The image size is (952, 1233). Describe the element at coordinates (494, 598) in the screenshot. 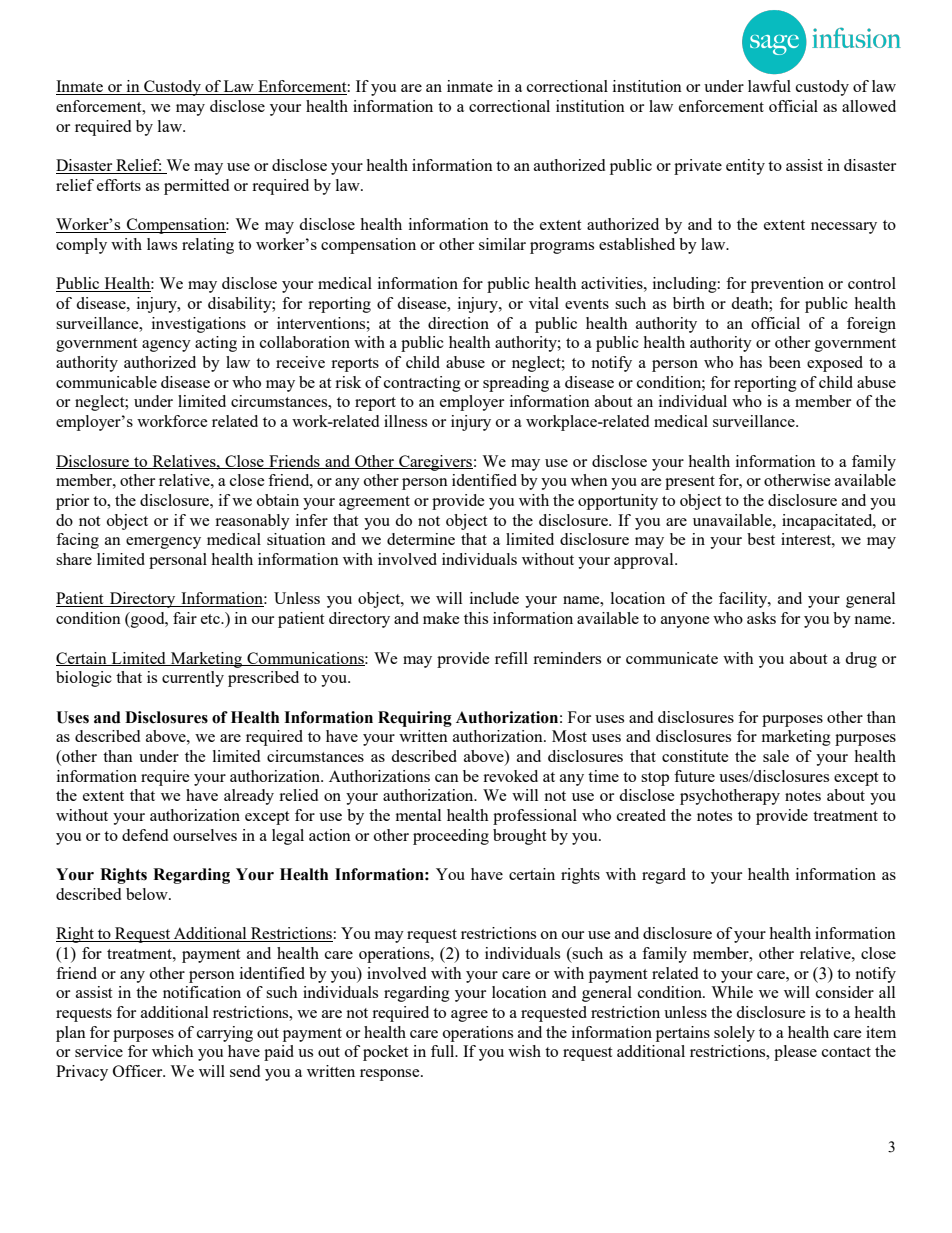

I see `include` at that location.
